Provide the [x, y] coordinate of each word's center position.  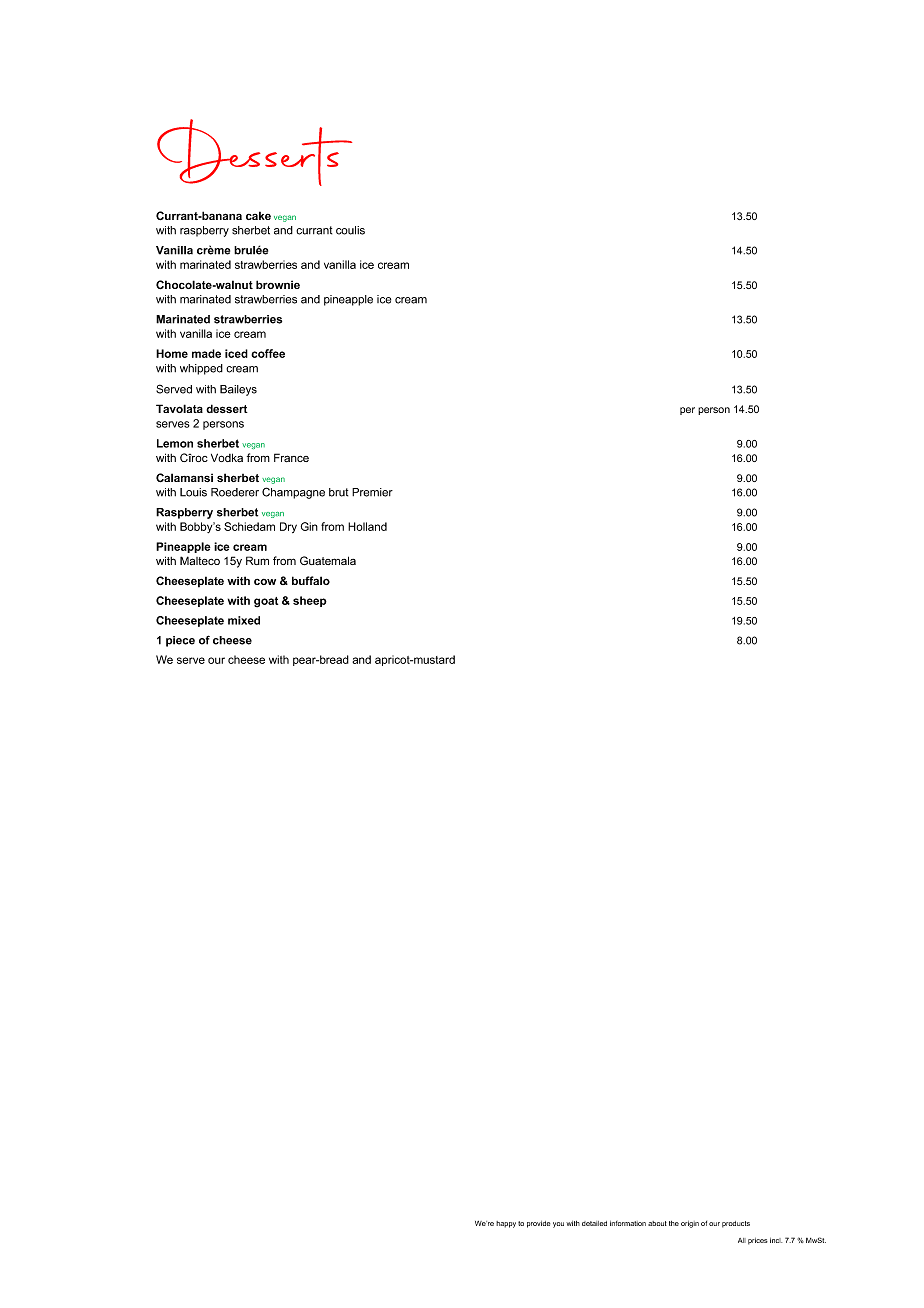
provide [538, 1224]
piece [180, 641]
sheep [310, 601]
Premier [372, 492]
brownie [278, 284]
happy [506, 1224]
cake [258, 215]
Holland [367, 526]
